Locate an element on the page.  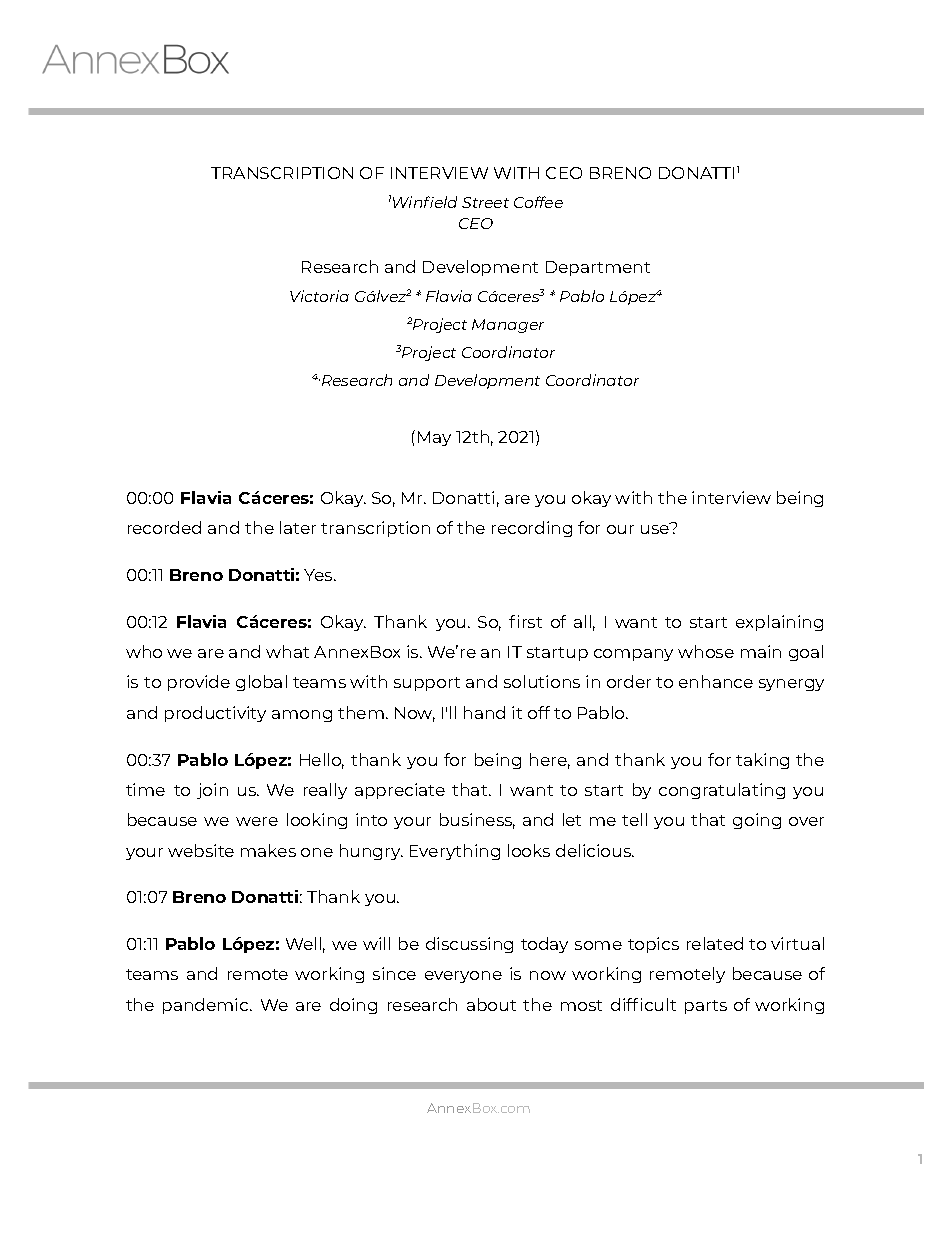
first is located at coordinates (525, 621).
